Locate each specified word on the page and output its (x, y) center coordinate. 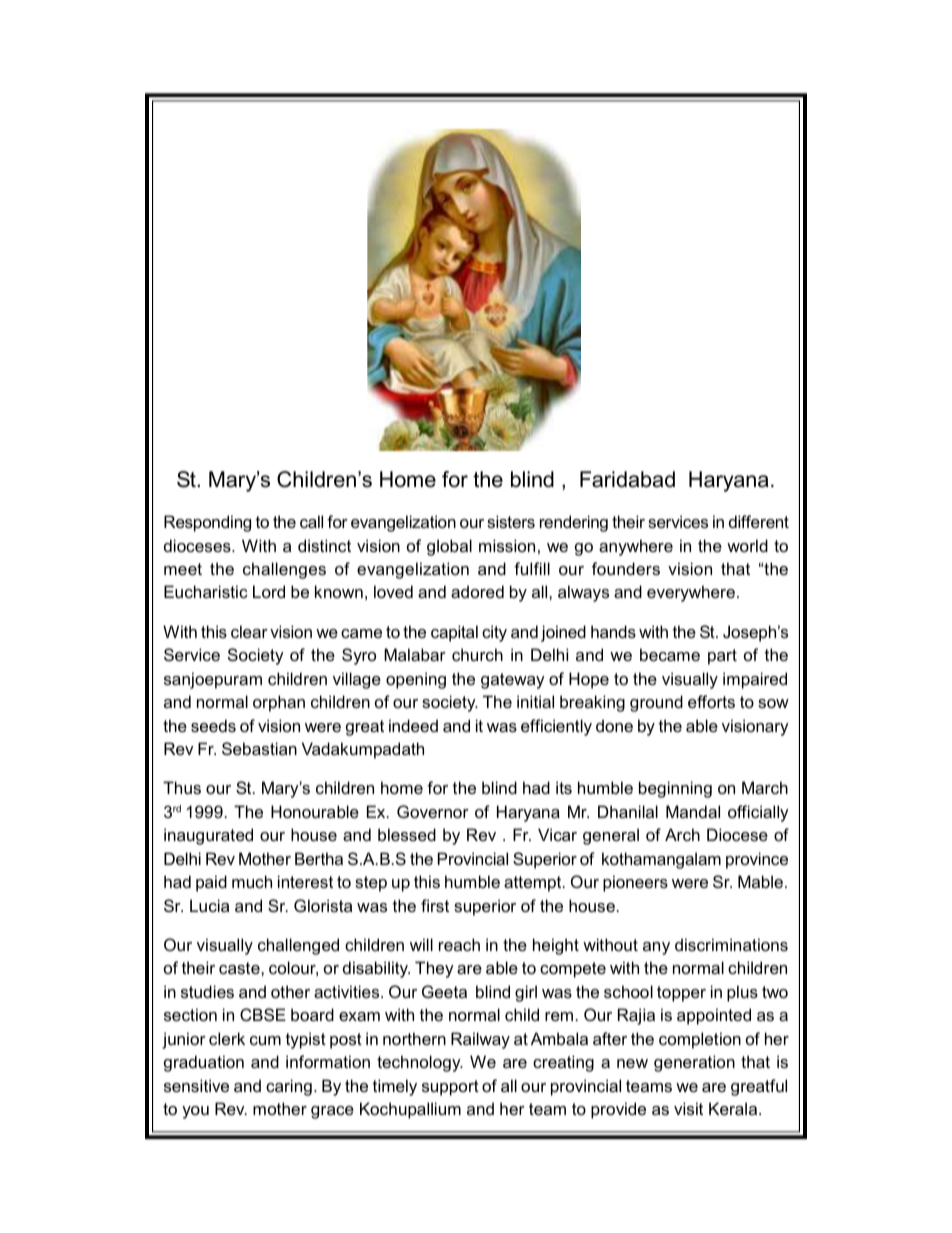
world (747, 545)
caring (289, 1087)
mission (507, 545)
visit (688, 1108)
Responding (207, 523)
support (450, 1088)
